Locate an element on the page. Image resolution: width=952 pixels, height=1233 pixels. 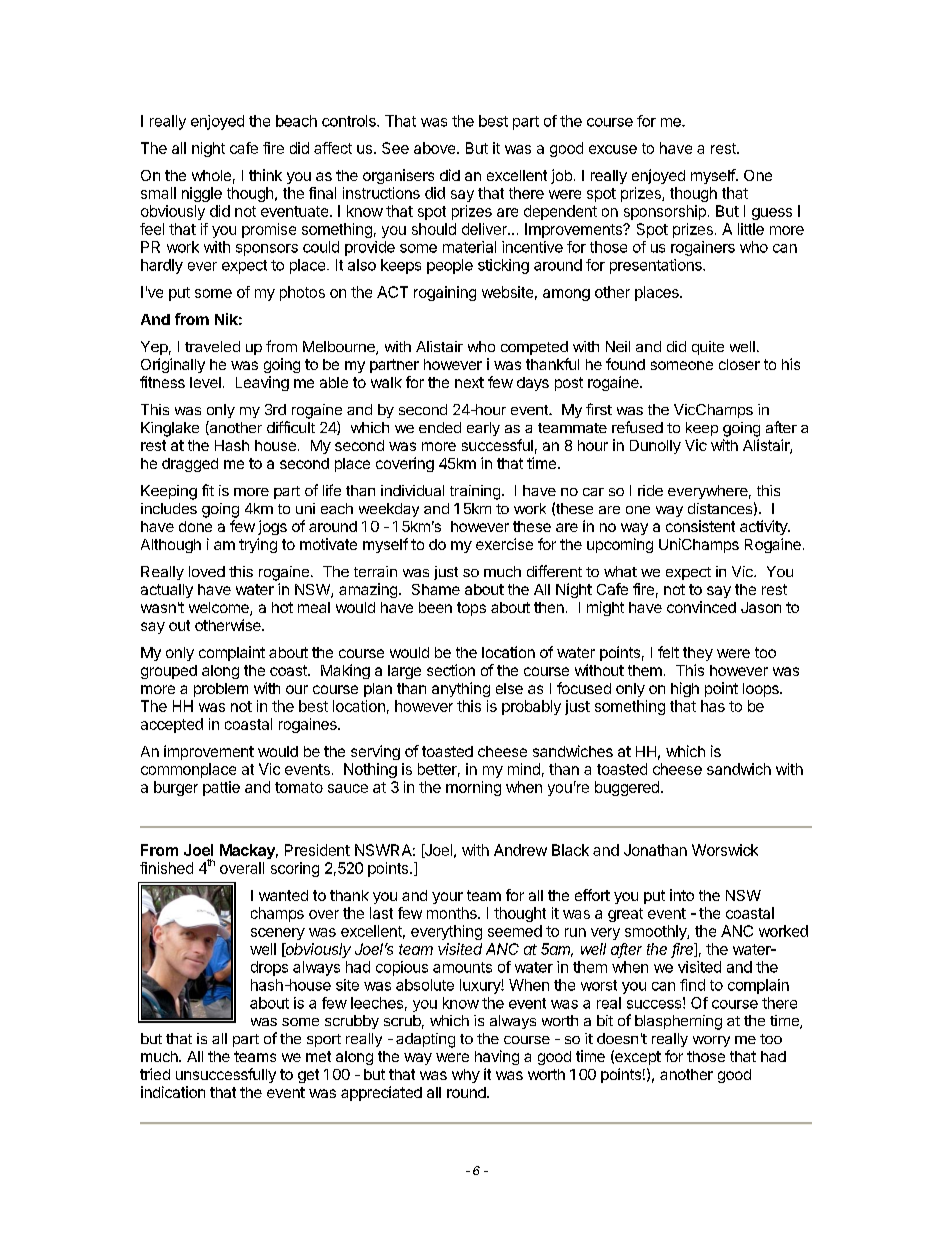
ride is located at coordinates (650, 490).
